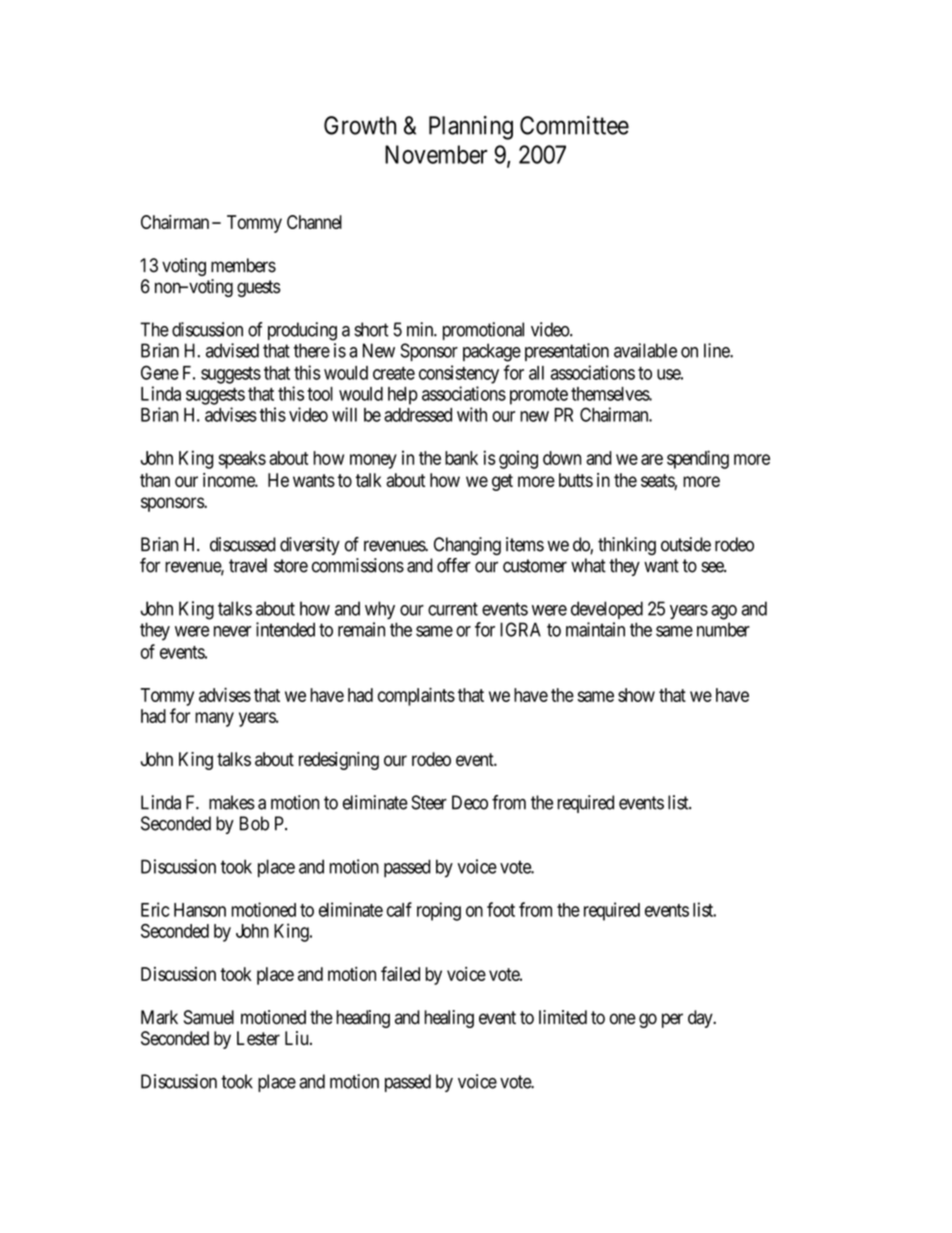 Image resolution: width=952 pixels, height=1233 pixels. I want to click on November, so click(436, 154).
